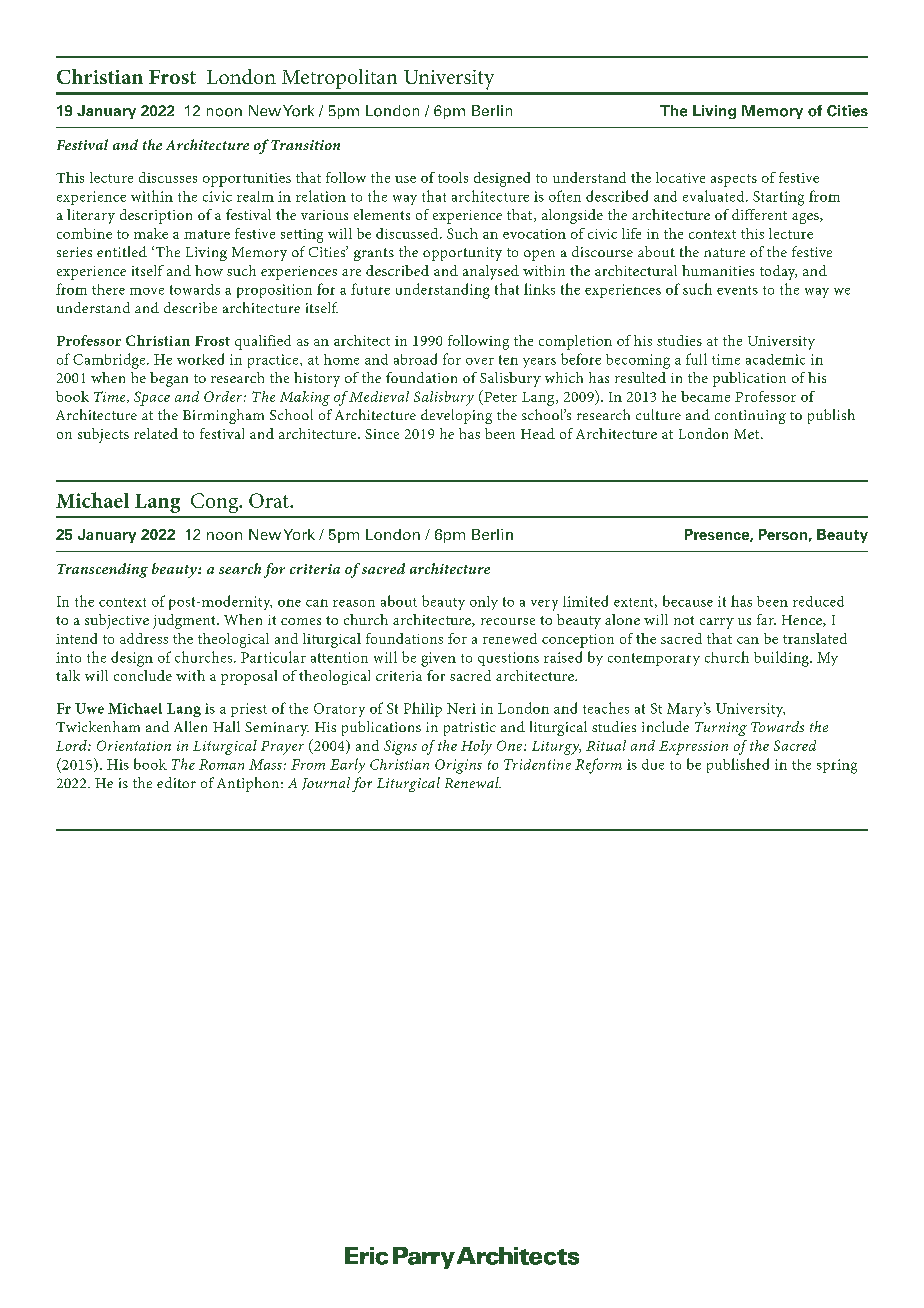  I want to click on editor, so click(176, 782).
